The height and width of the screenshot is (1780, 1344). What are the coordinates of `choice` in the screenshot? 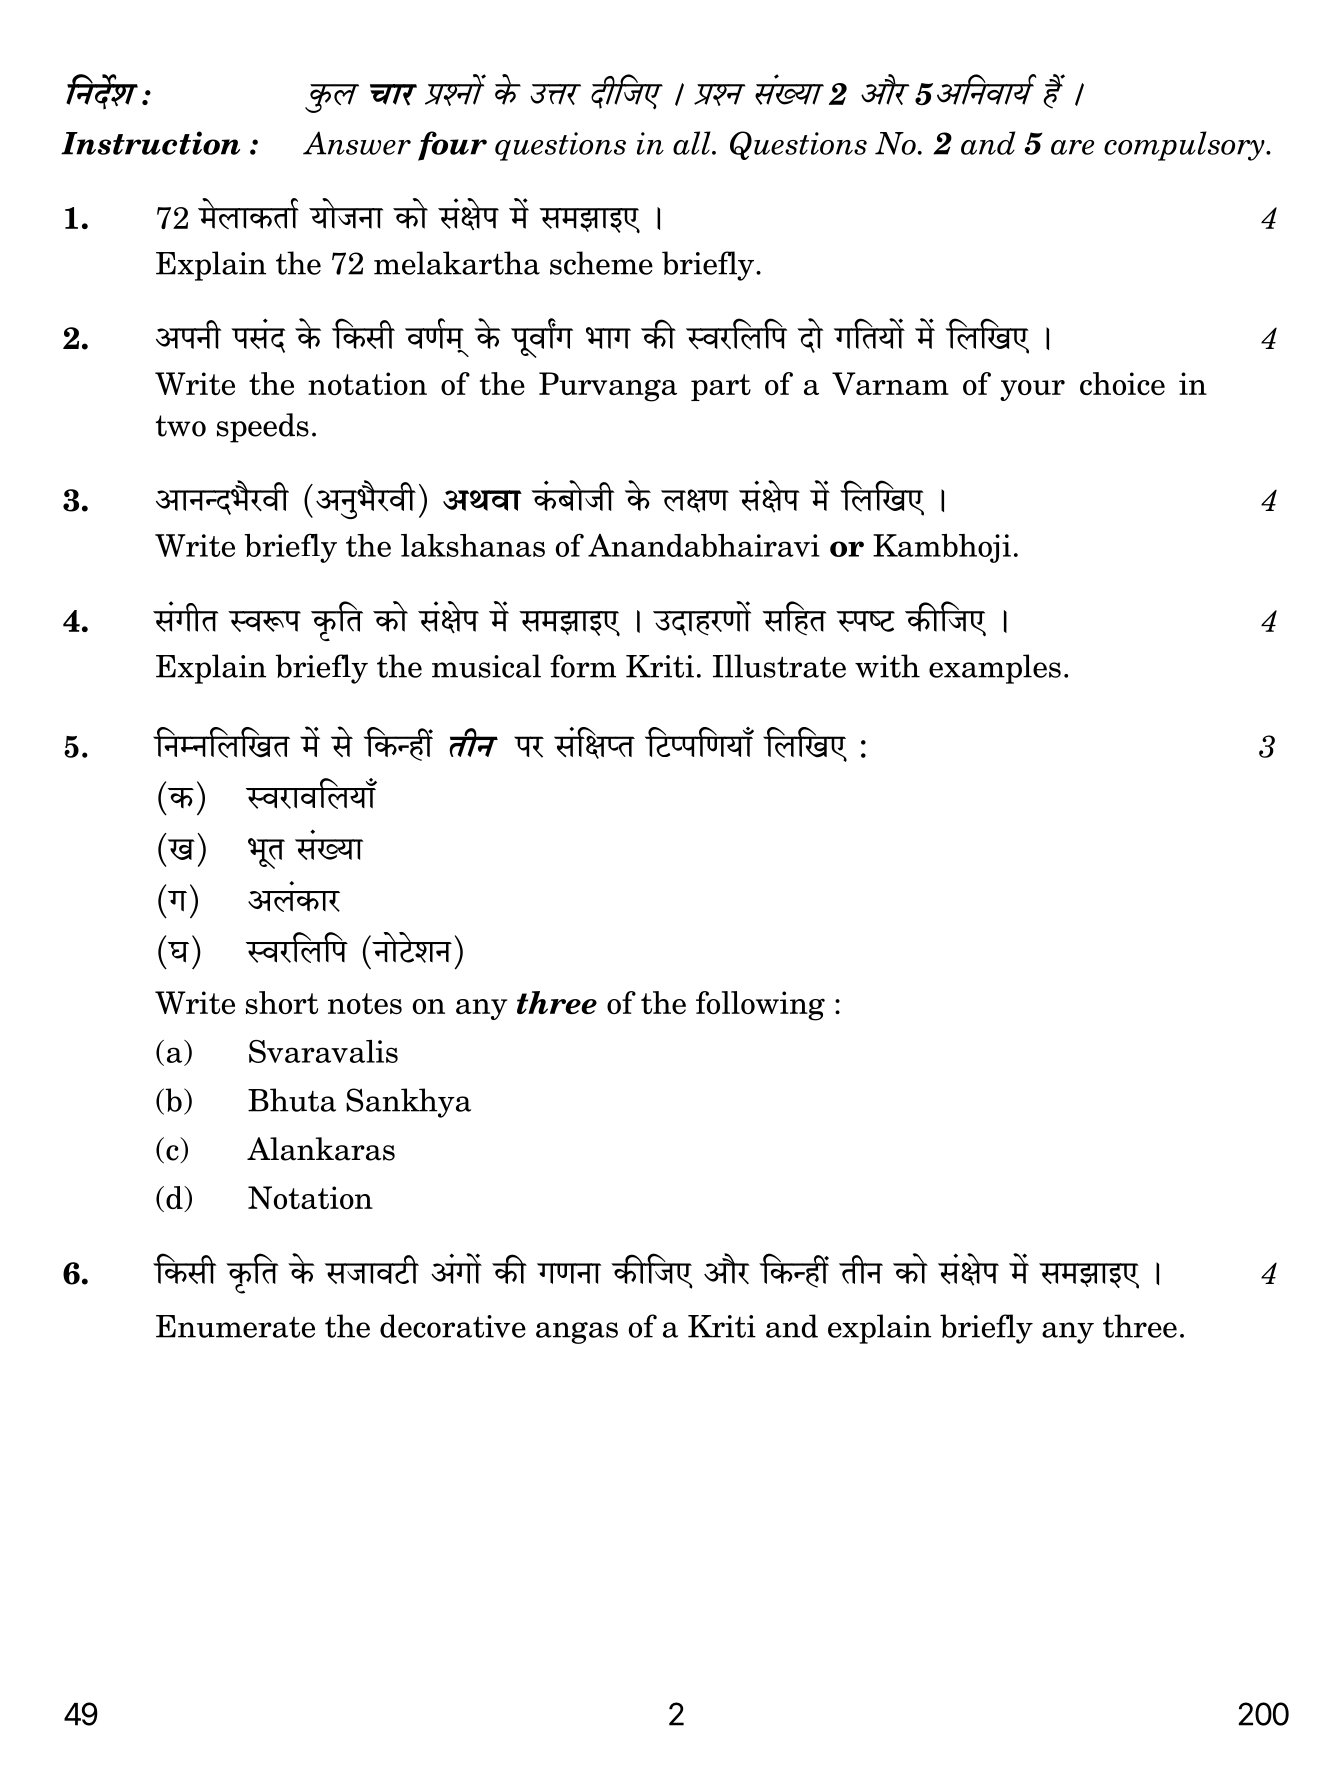 It's located at (1122, 383).
